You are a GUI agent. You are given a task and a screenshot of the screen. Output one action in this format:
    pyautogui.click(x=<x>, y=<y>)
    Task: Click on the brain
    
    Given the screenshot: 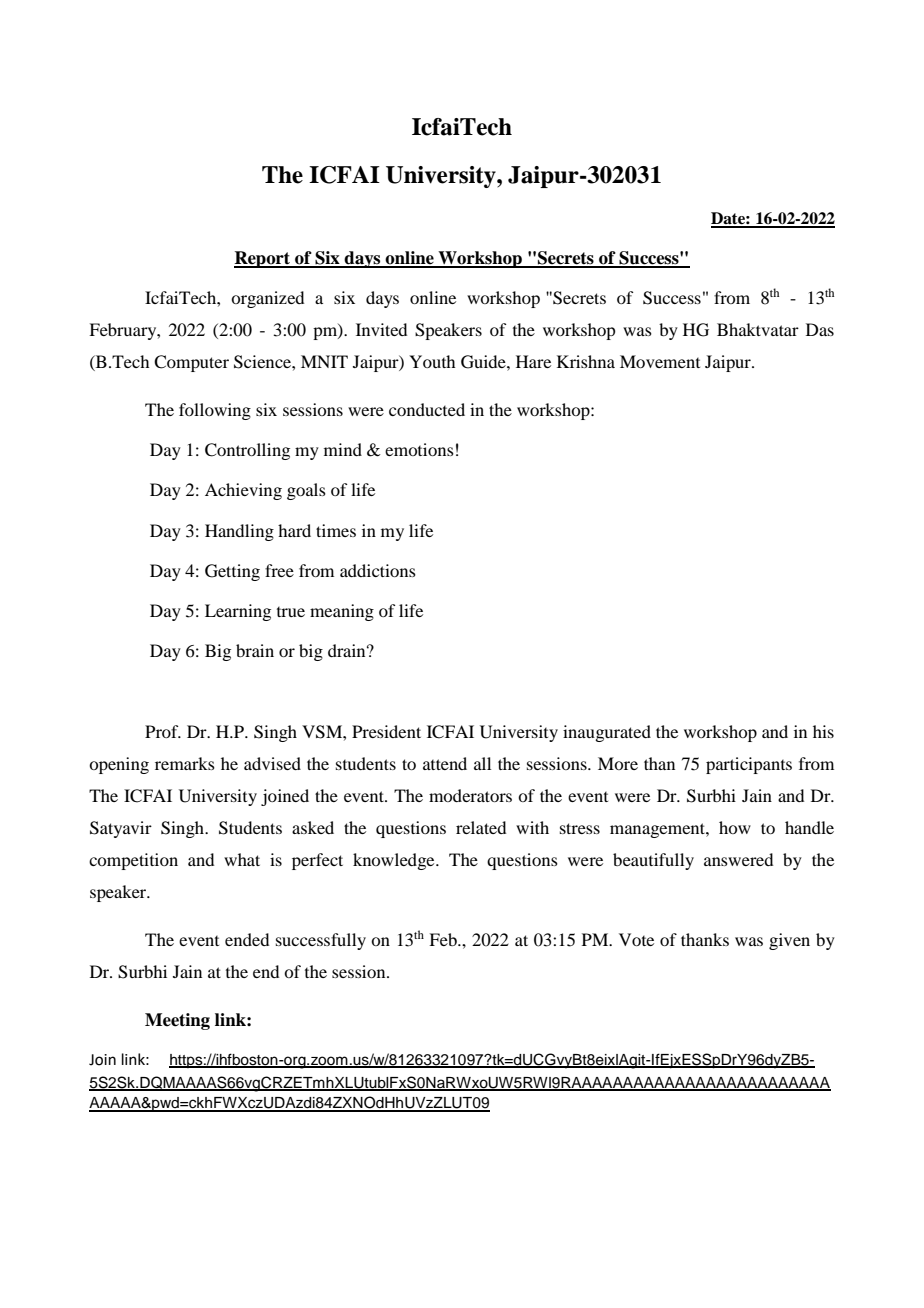 What is the action you would take?
    pyautogui.click(x=255, y=650)
